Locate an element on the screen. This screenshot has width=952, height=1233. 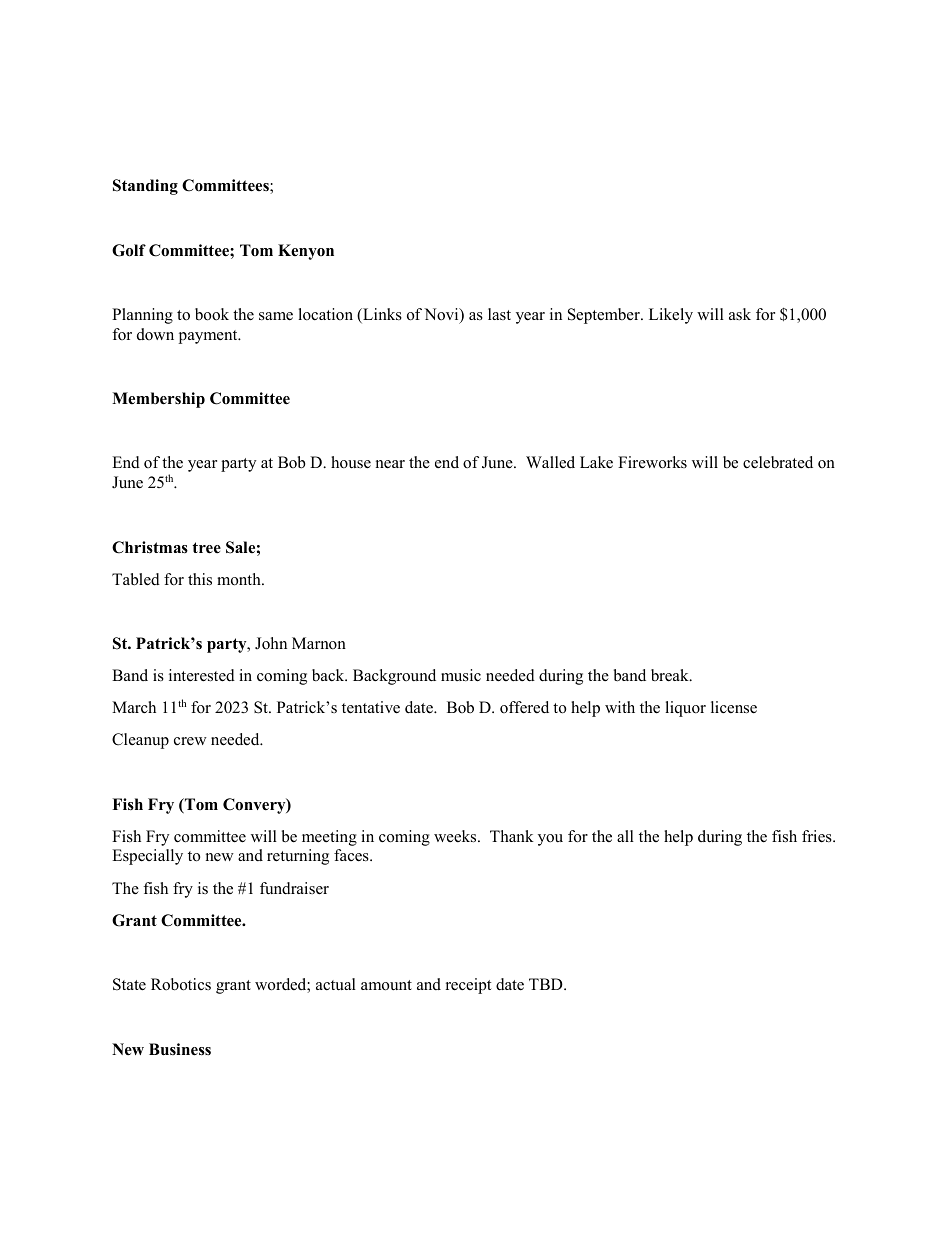
this is located at coordinates (200, 579).
